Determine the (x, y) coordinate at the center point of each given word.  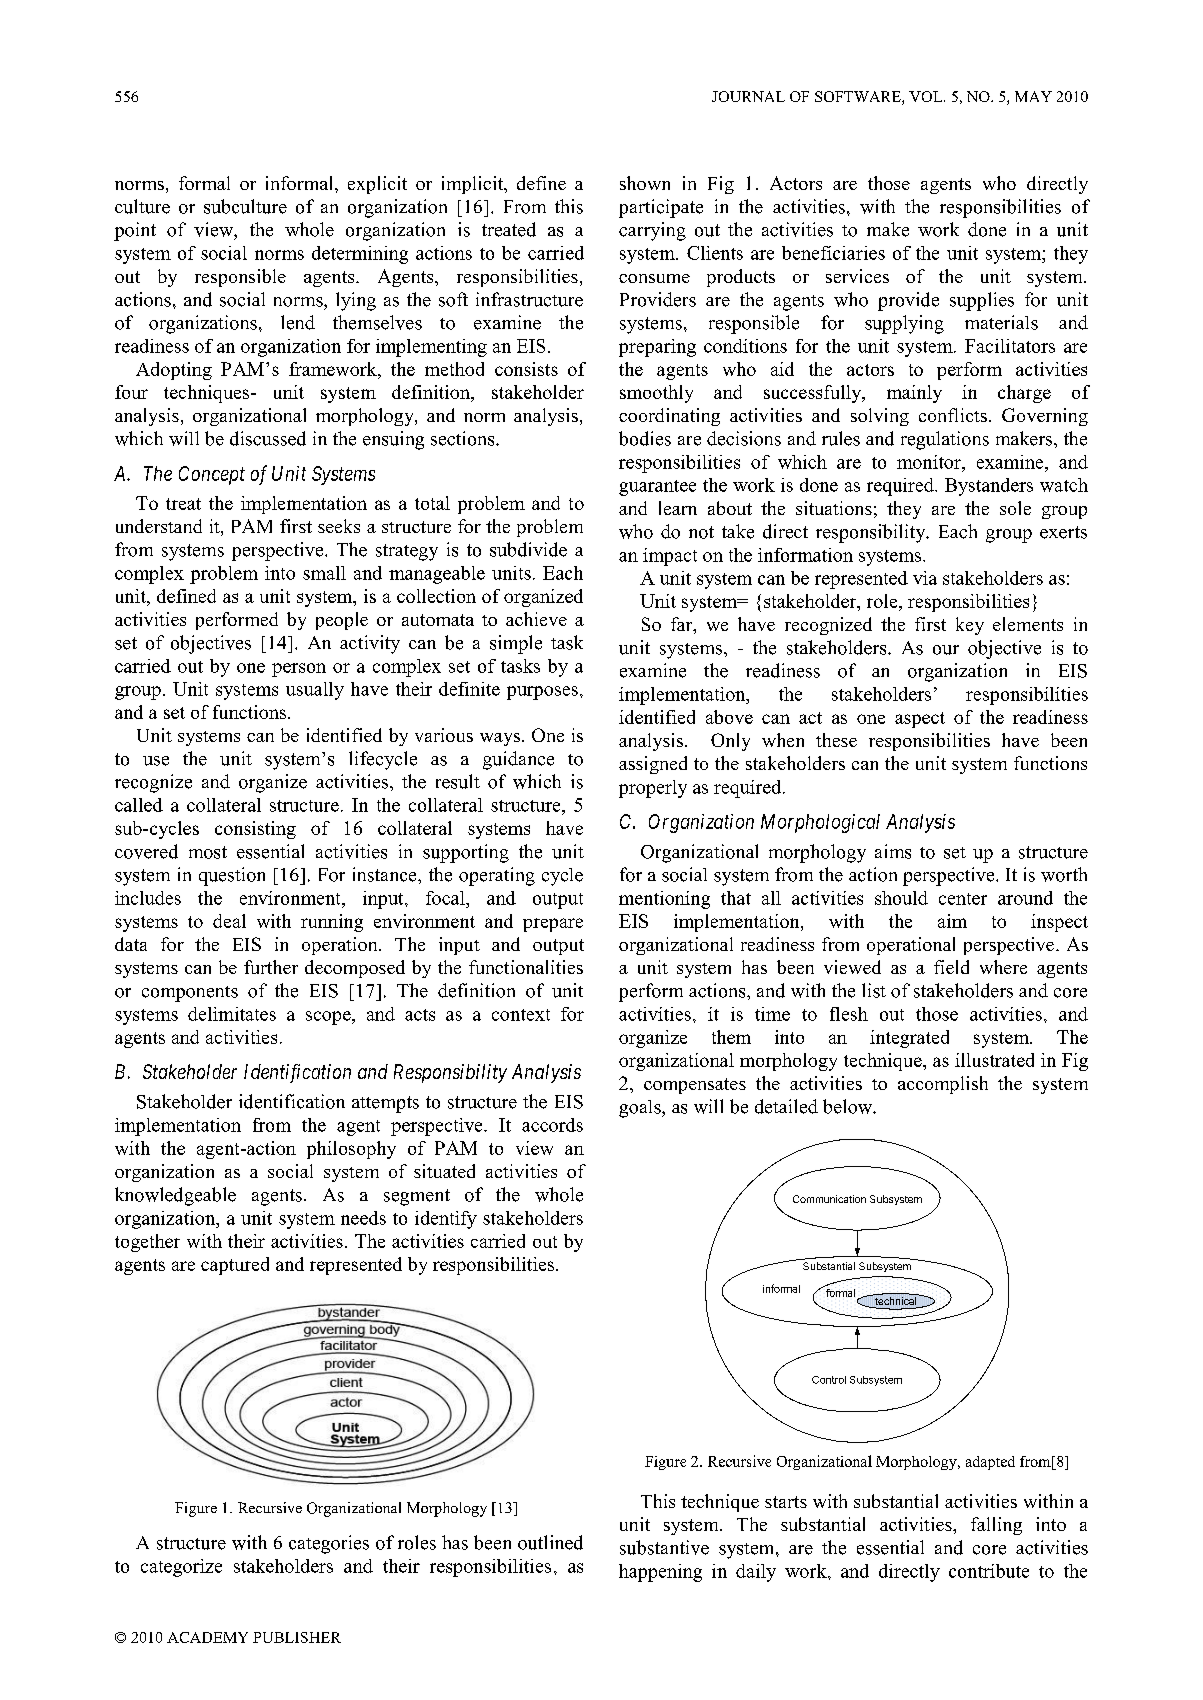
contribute (989, 1571)
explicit (377, 185)
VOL (927, 96)
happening (660, 1573)
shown (645, 183)
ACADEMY (207, 1637)
